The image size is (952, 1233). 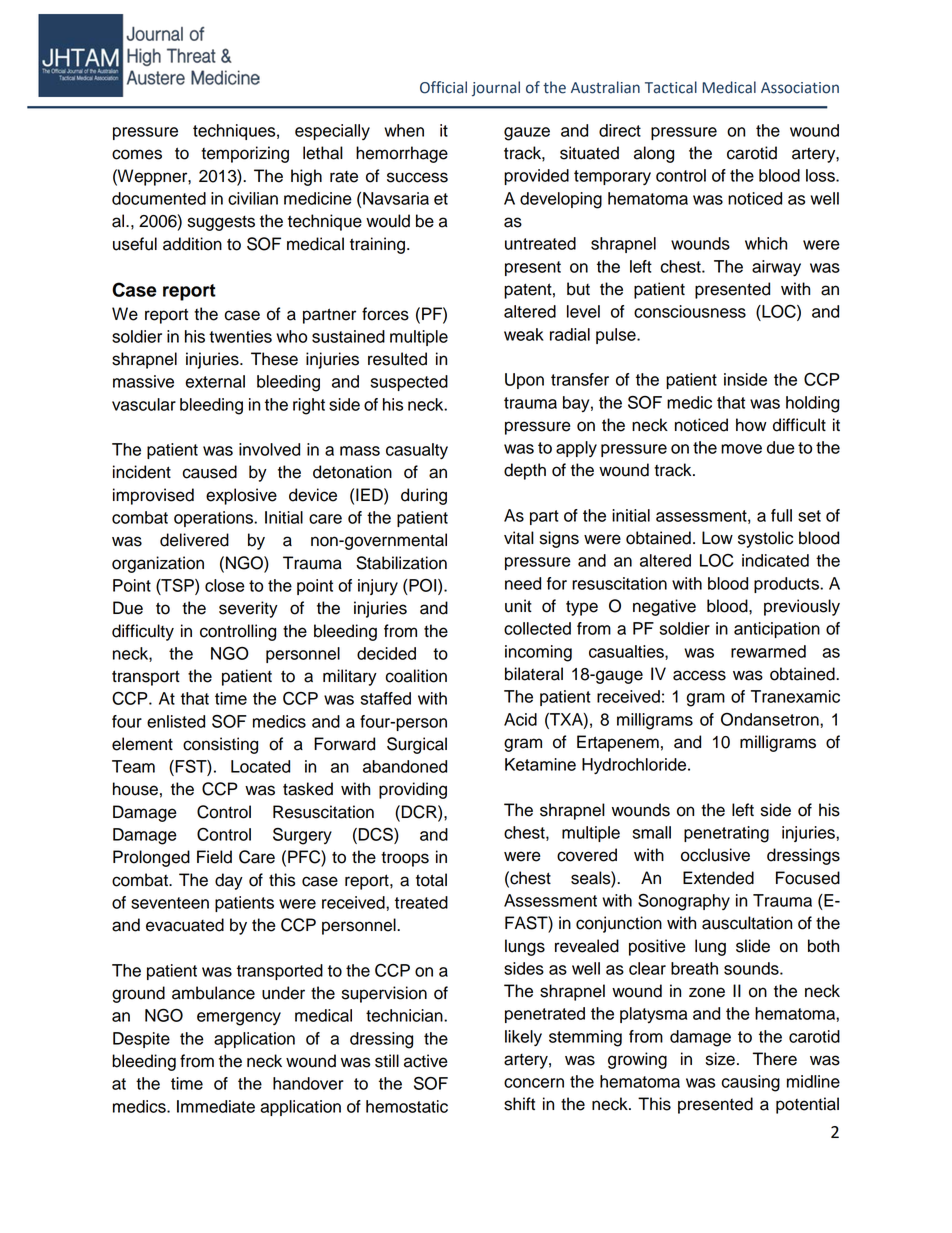 I want to click on caused, so click(x=209, y=472).
